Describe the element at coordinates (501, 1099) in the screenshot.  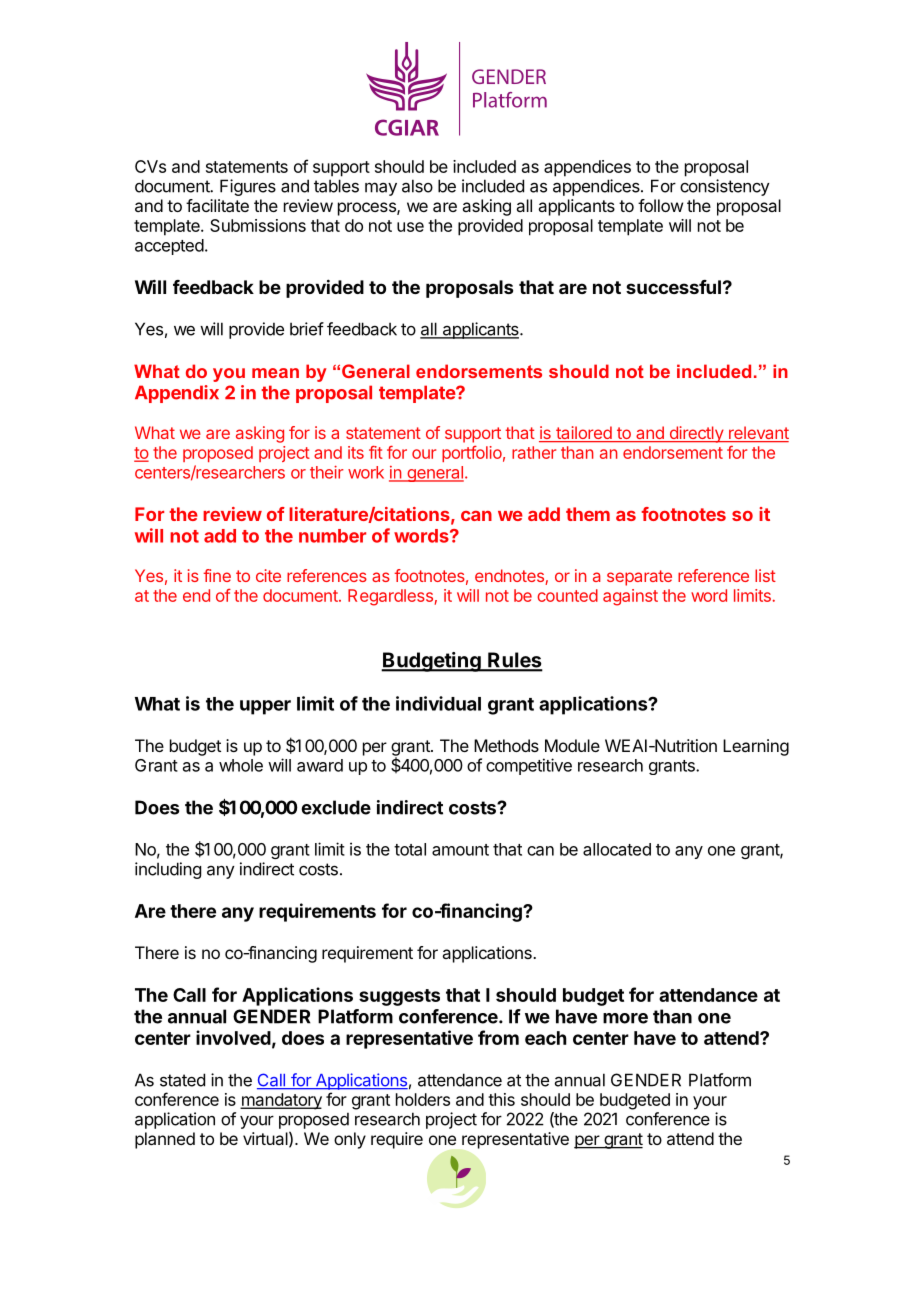
I see `this` at that location.
